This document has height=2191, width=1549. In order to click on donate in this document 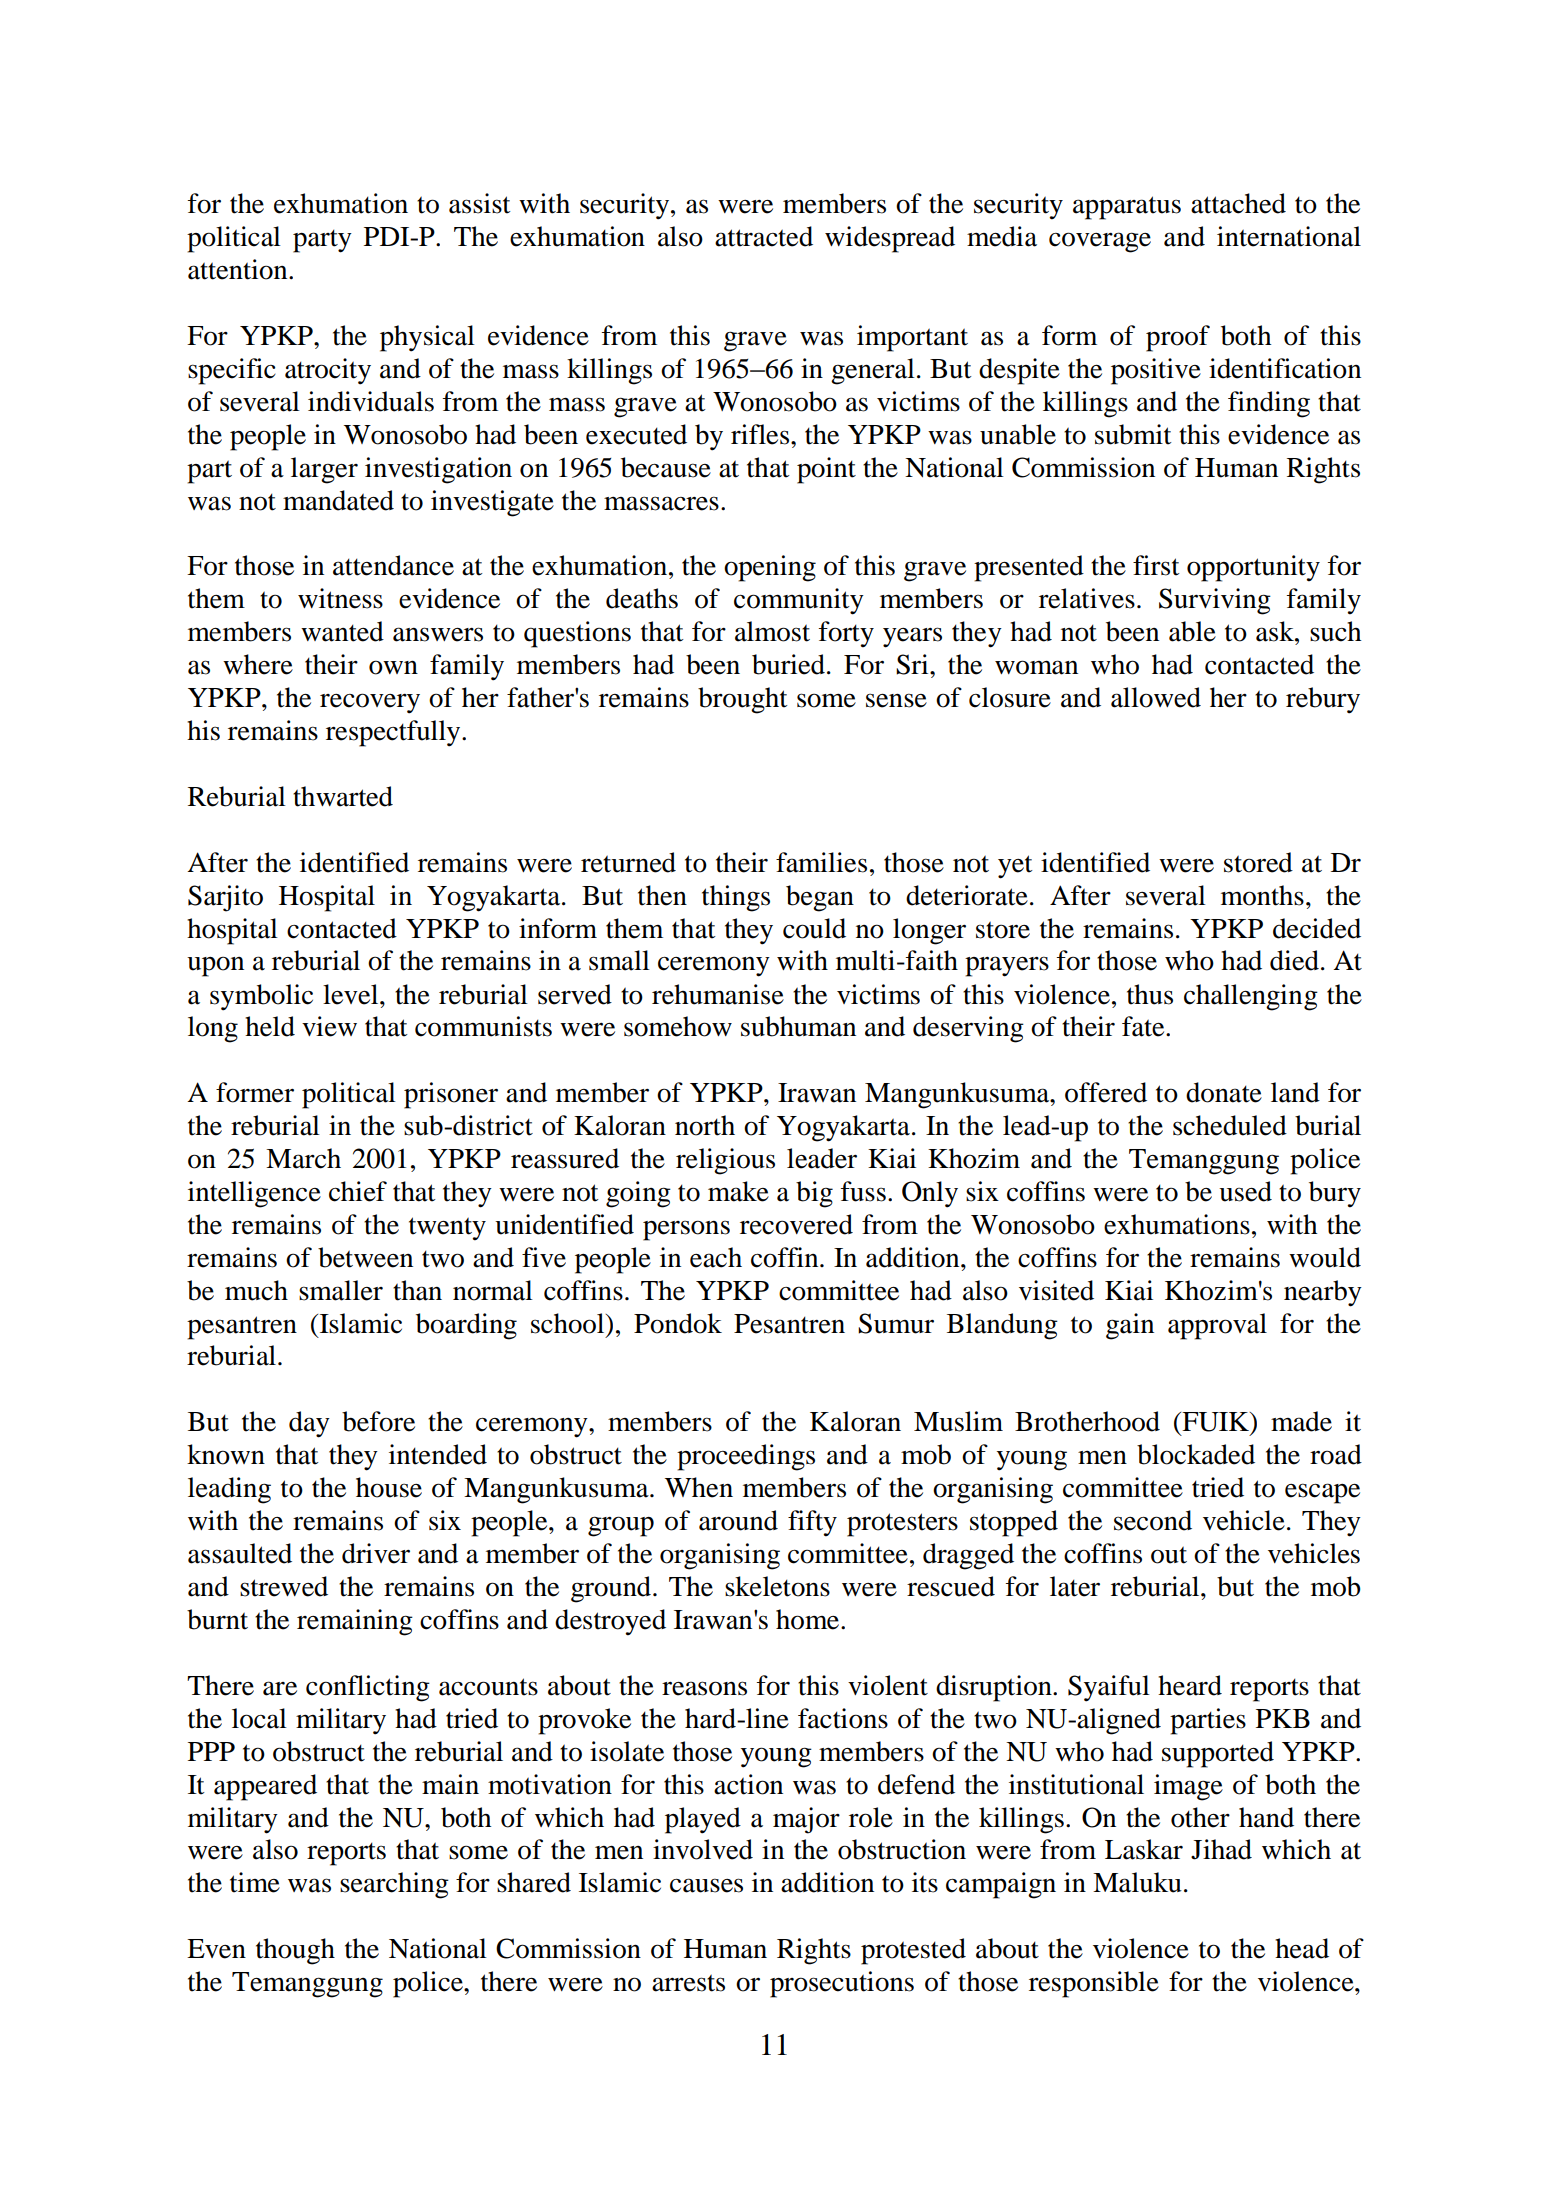, I will do `click(1224, 1092)`.
